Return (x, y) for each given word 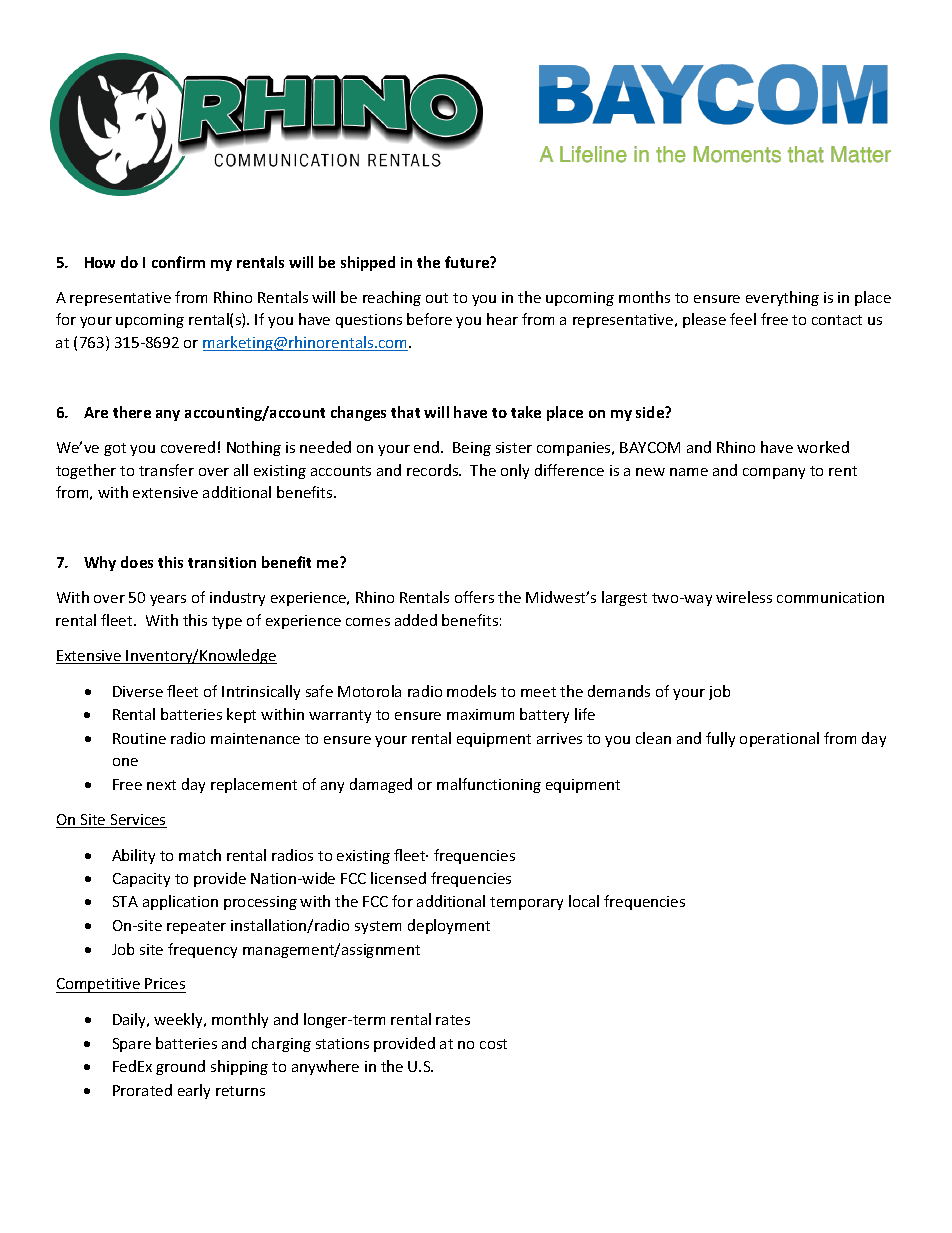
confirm (178, 262)
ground (180, 1067)
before (429, 319)
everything (782, 298)
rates (453, 1020)
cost (493, 1044)
